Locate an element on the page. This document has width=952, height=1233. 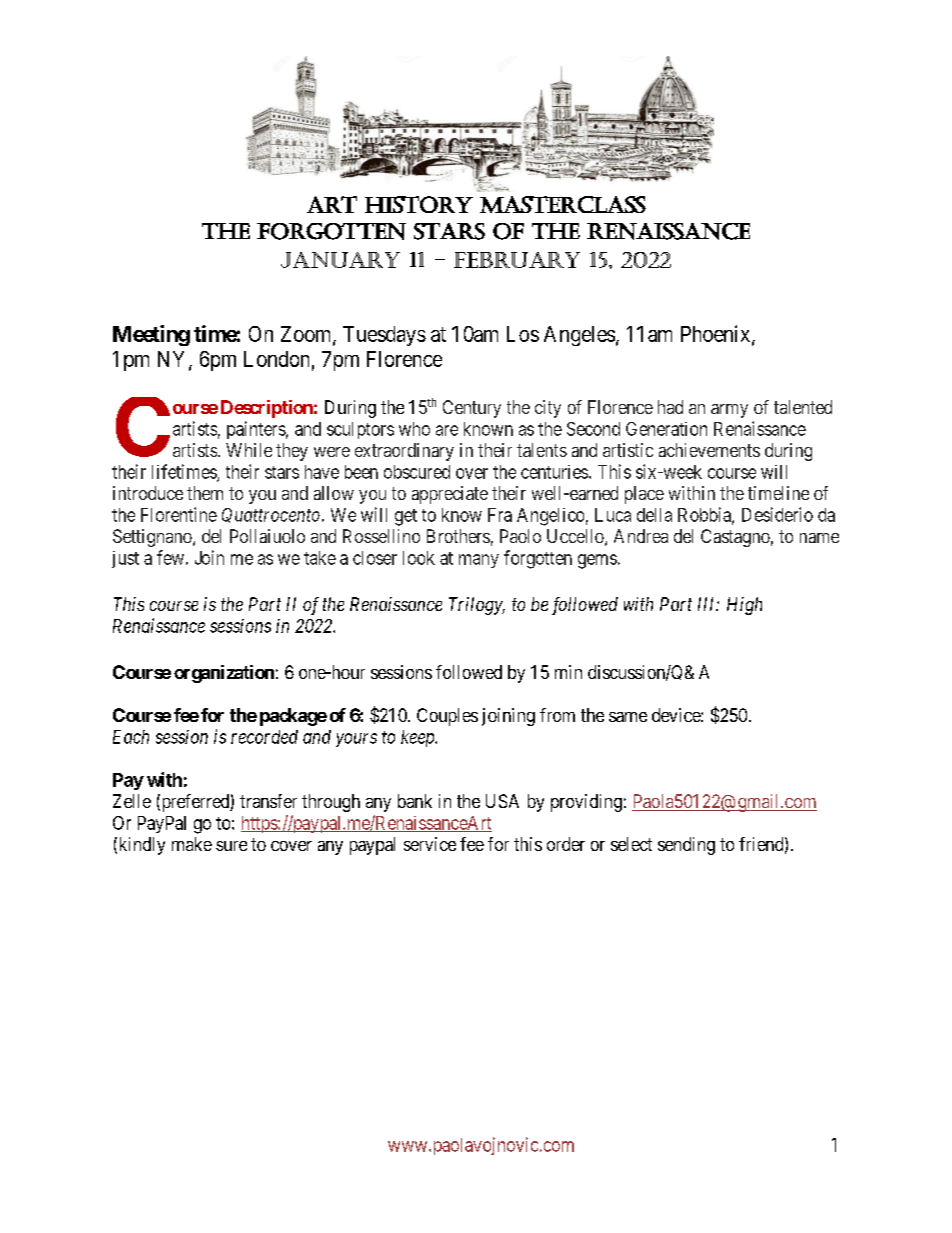
History is located at coordinates (419, 204).
